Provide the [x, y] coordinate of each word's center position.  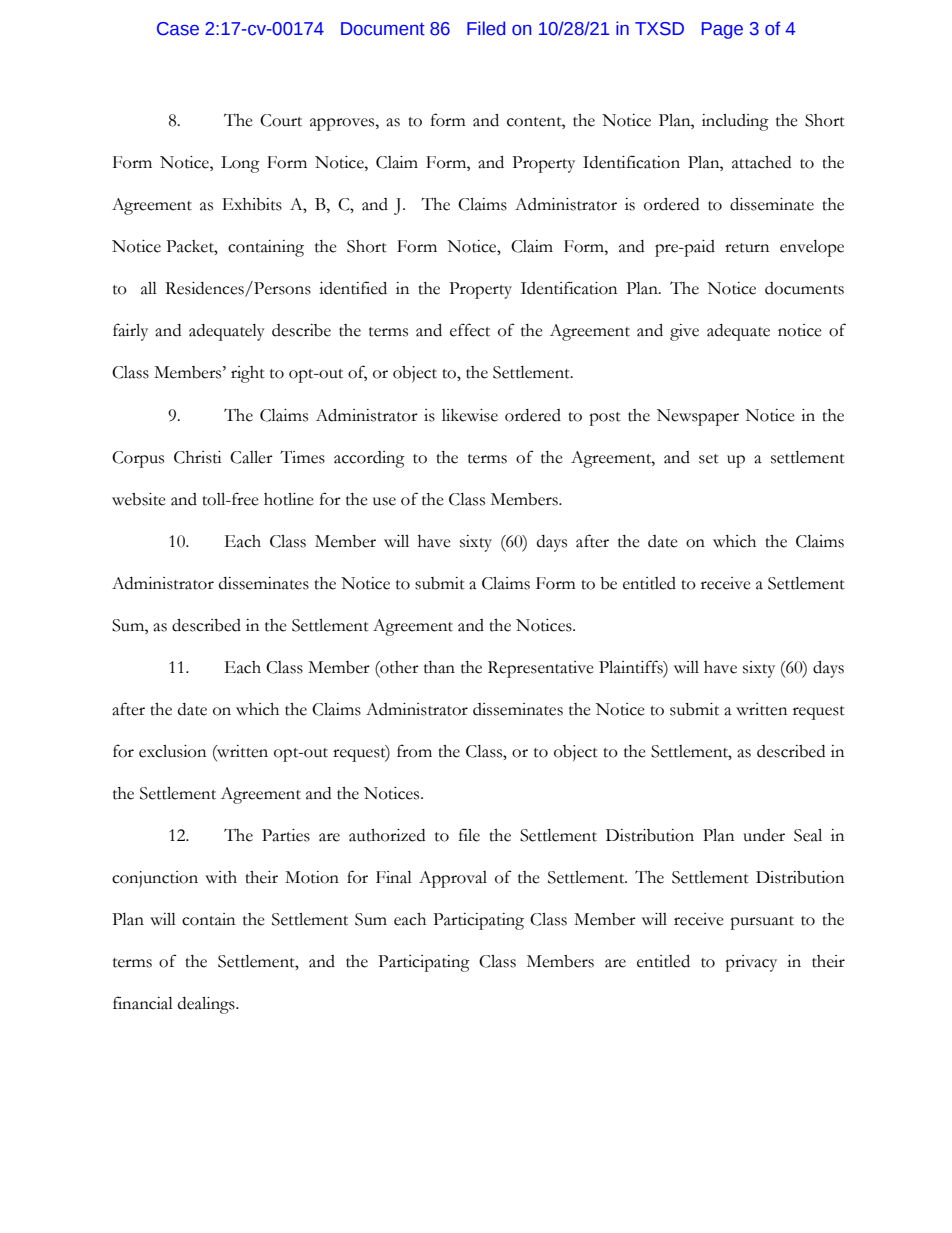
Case [178, 29]
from [414, 751]
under [764, 835]
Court [281, 120]
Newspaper [698, 417]
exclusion [172, 751]
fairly [130, 332]
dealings [207, 1005]
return [747, 248]
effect [470, 330]
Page [722, 30]
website [139, 499]
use [384, 501]
